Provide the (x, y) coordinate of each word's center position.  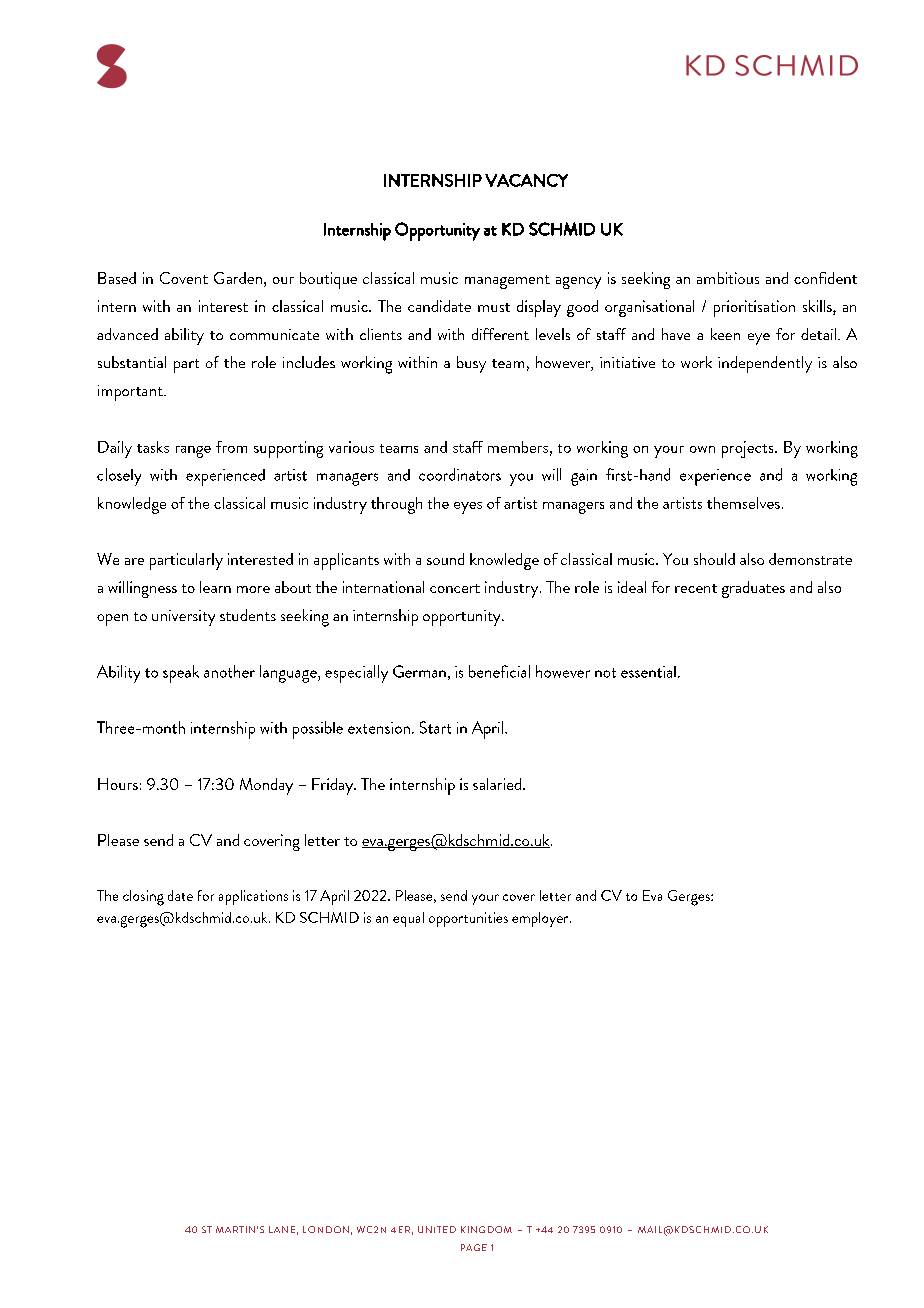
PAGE (474, 1247)
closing (143, 898)
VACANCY (526, 180)
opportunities (468, 919)
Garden (238, 278)
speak (181, 674)
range (193, 452)
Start (435, 727)
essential (648, 672)
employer (541, 919)
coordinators (460, 474)
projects (749, 449)
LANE (282, 1229)
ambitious (728, 278)
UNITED (437, 1229)
